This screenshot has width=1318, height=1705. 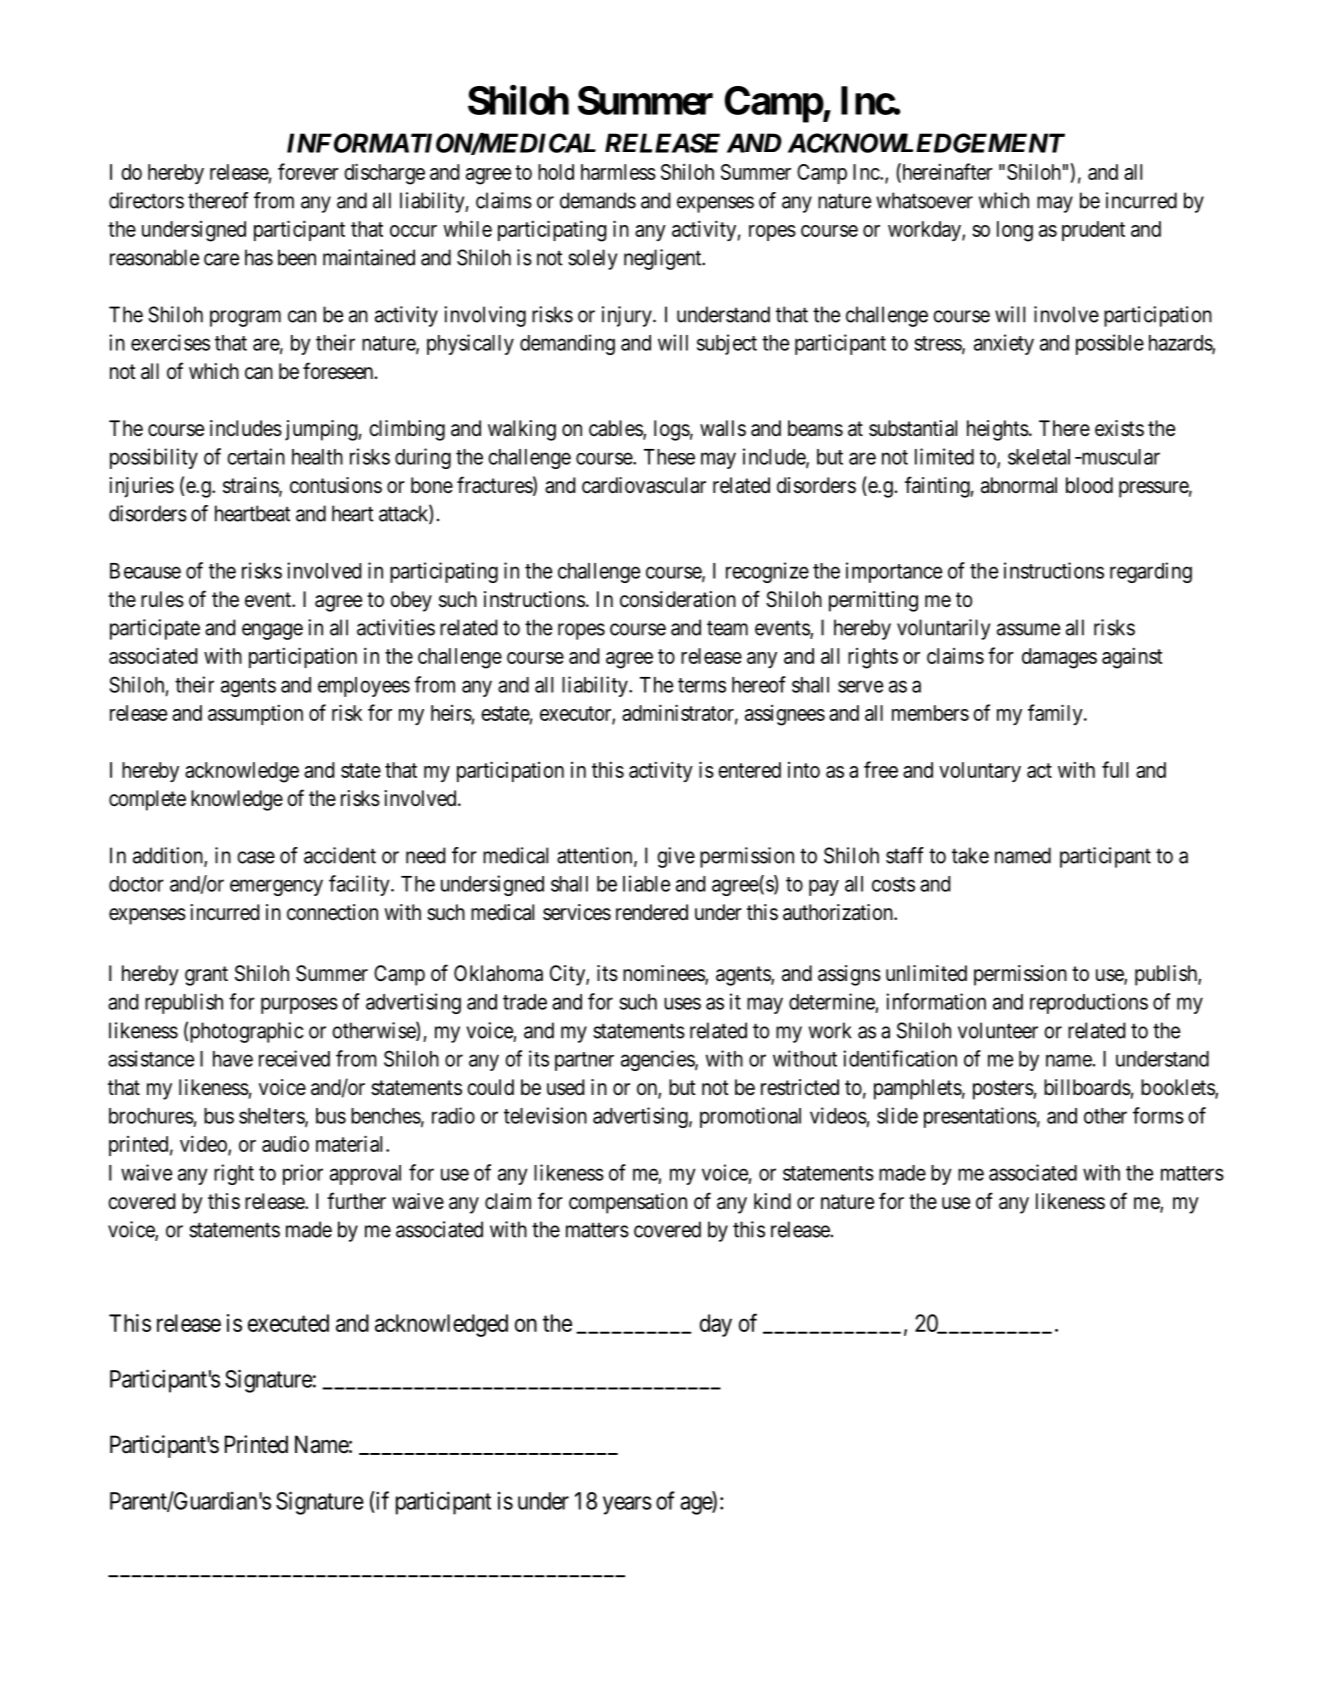 I want to click on engage, so click(x=272, y=631).
